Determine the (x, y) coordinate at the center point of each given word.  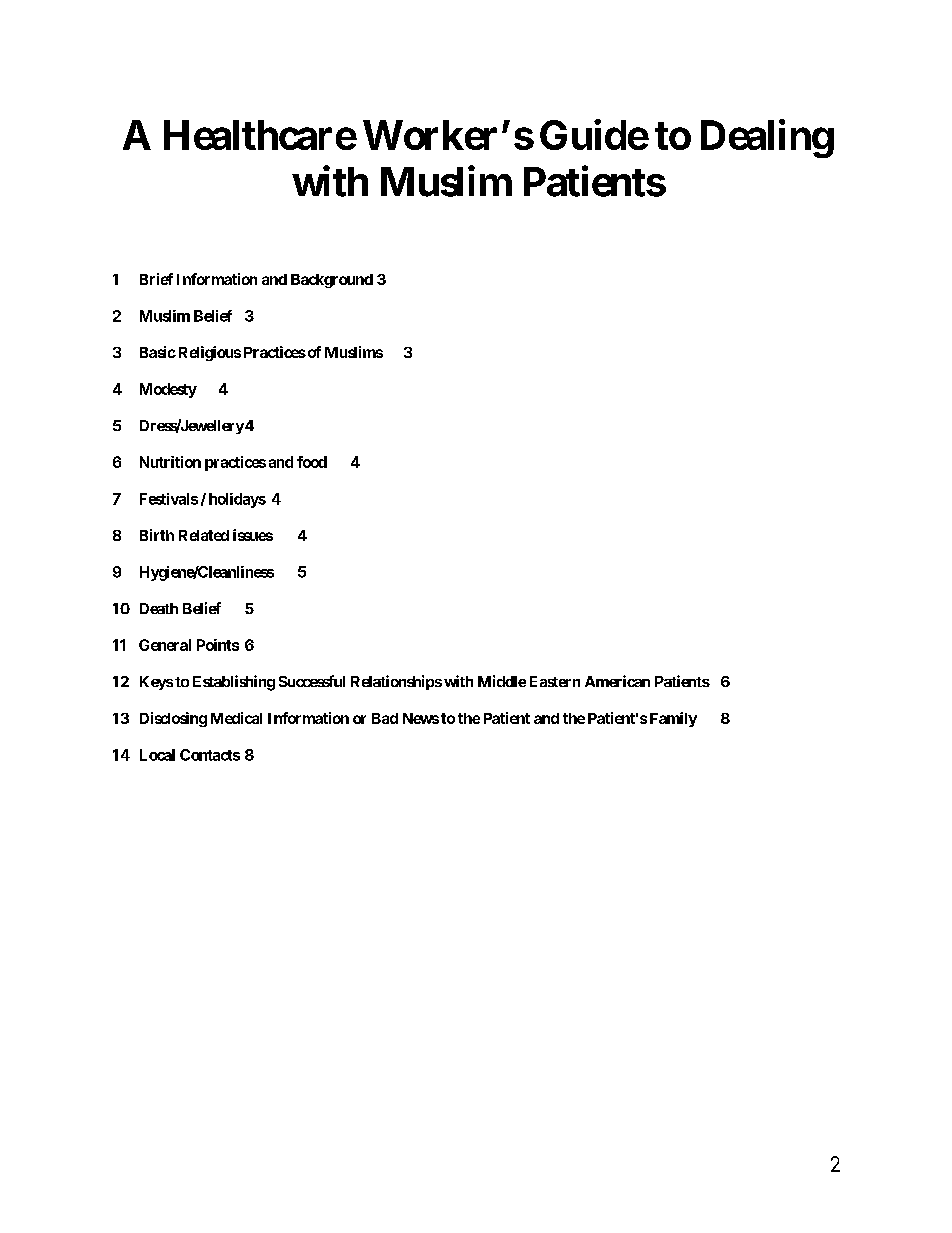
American (617, 681)
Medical (236, 718)
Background (332, 281)
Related (204, 535)
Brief (156, 279)
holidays (237, 500)
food (312, 462)
